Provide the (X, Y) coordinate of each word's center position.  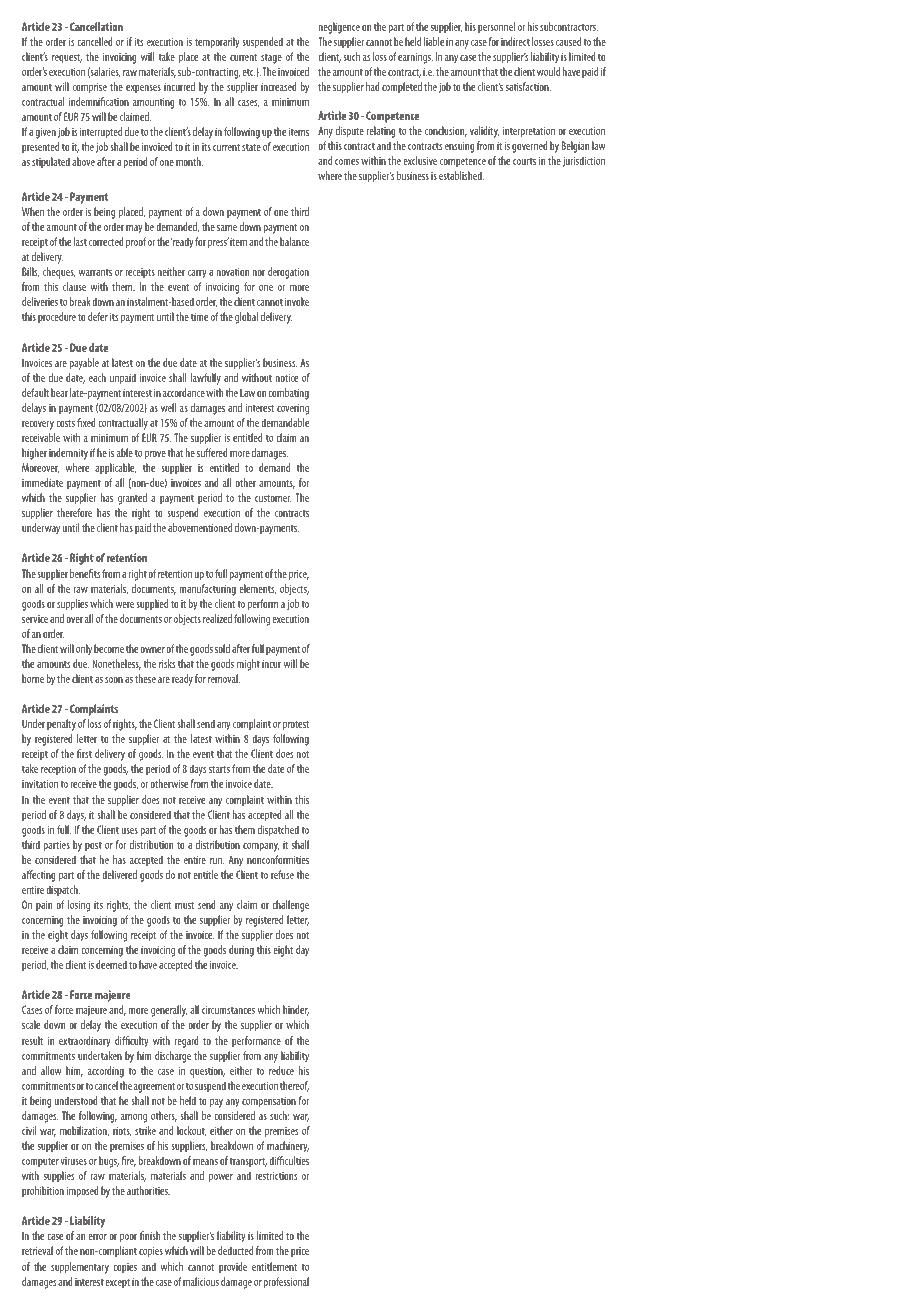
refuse (282, 874)
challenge (290, 906)
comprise (90, 88)
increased (279, 86)
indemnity (68, 454)
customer (273, 498)
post (93, 847)
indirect (515, 41)
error (97, 1237)
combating (288, 394)
